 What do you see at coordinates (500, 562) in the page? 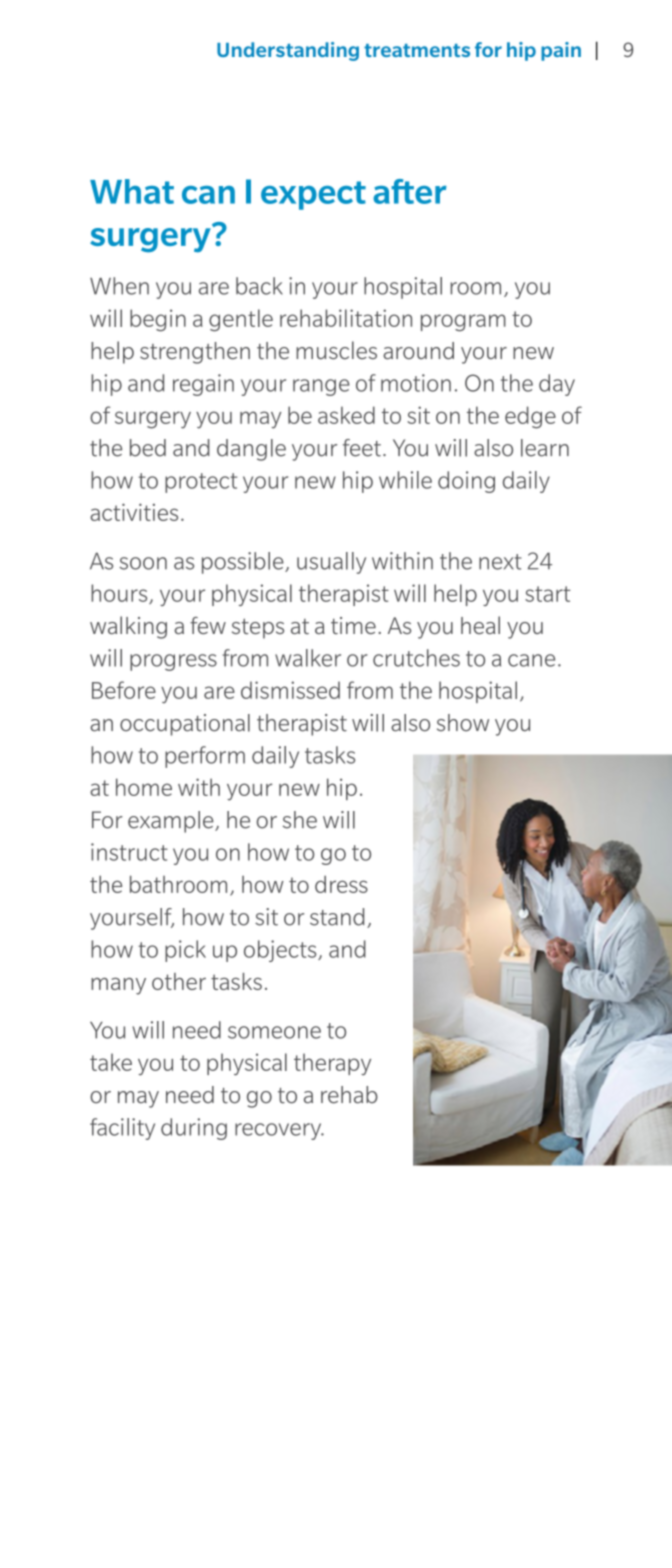
I see `next` at bounding box center [500, 562].
